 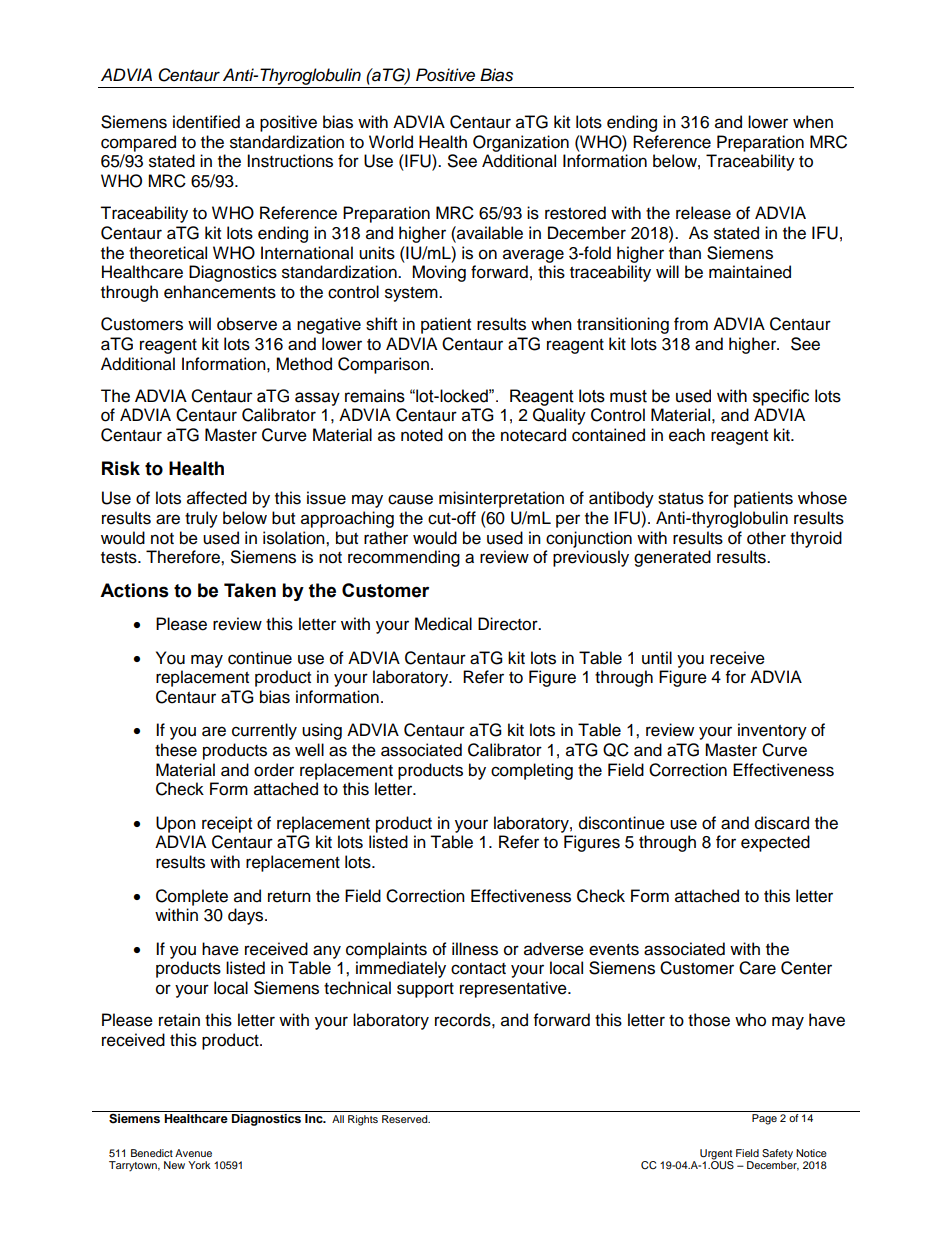 What do you see at coordinates (681, 499) in the image?
I see `status` at bounding box center [681, 499].
